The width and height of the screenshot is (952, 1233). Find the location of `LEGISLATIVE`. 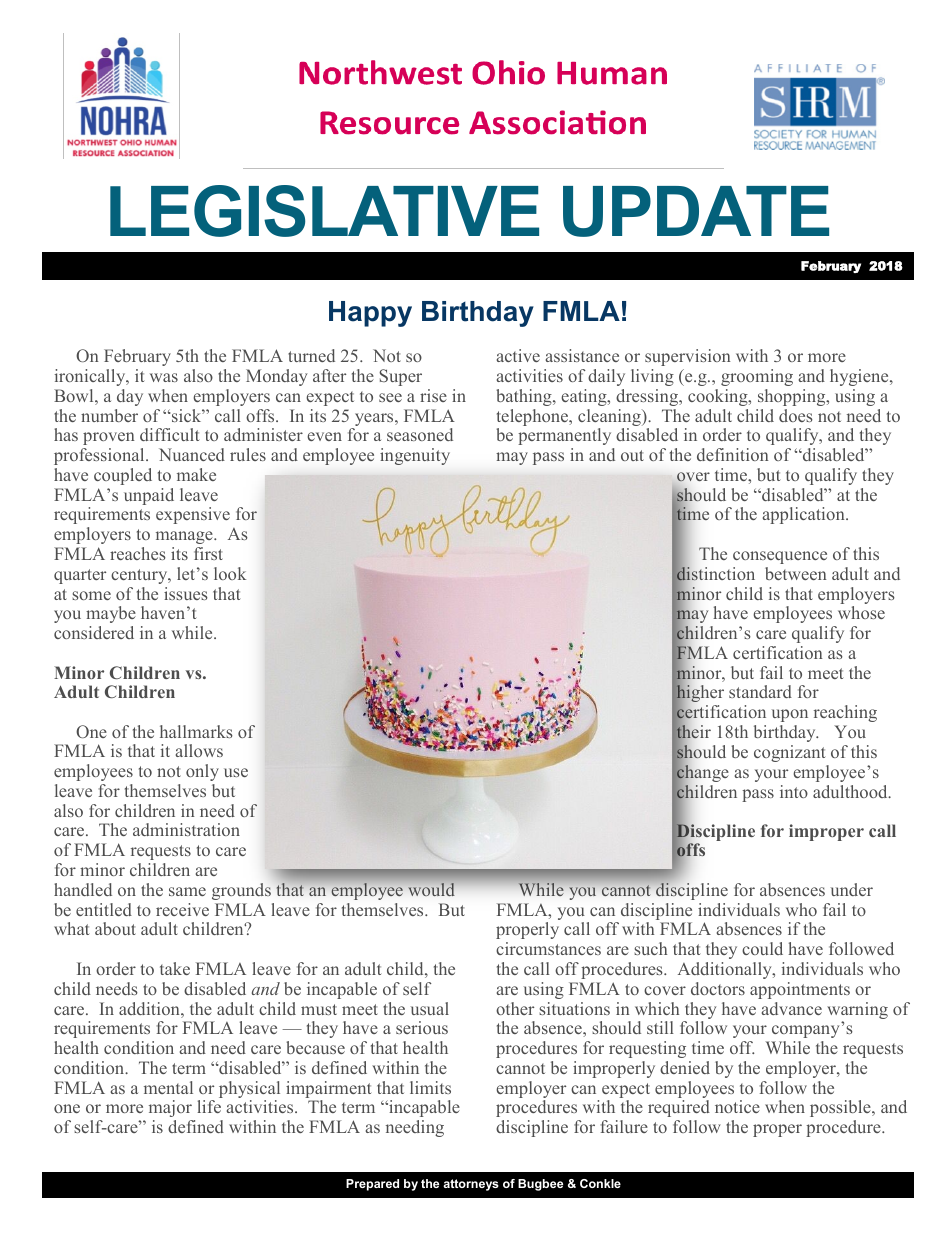

LEGISLATIVE is located at coordinates (324, 211).
